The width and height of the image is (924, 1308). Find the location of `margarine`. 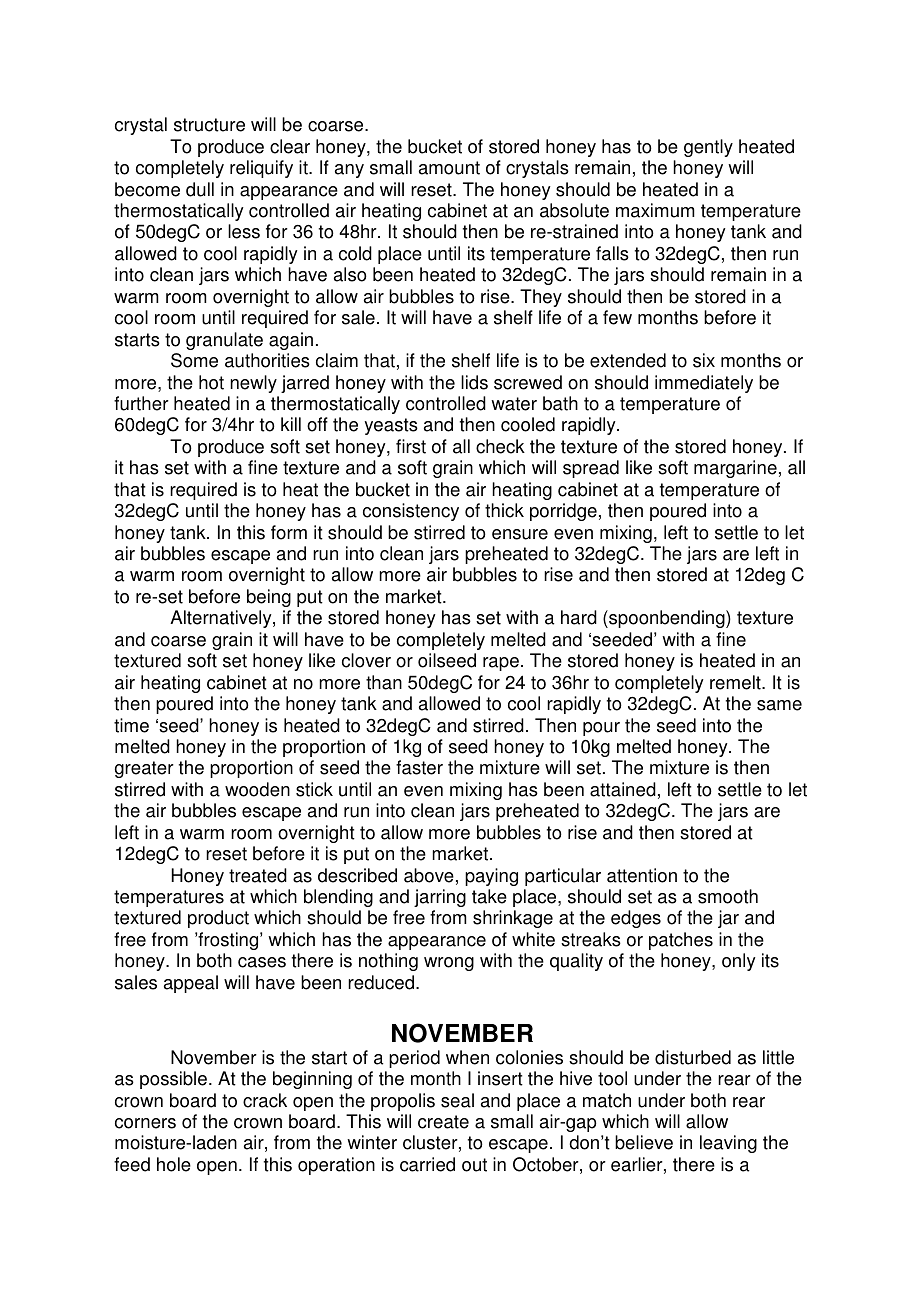

margarine is located at coordinates (735, 469).
